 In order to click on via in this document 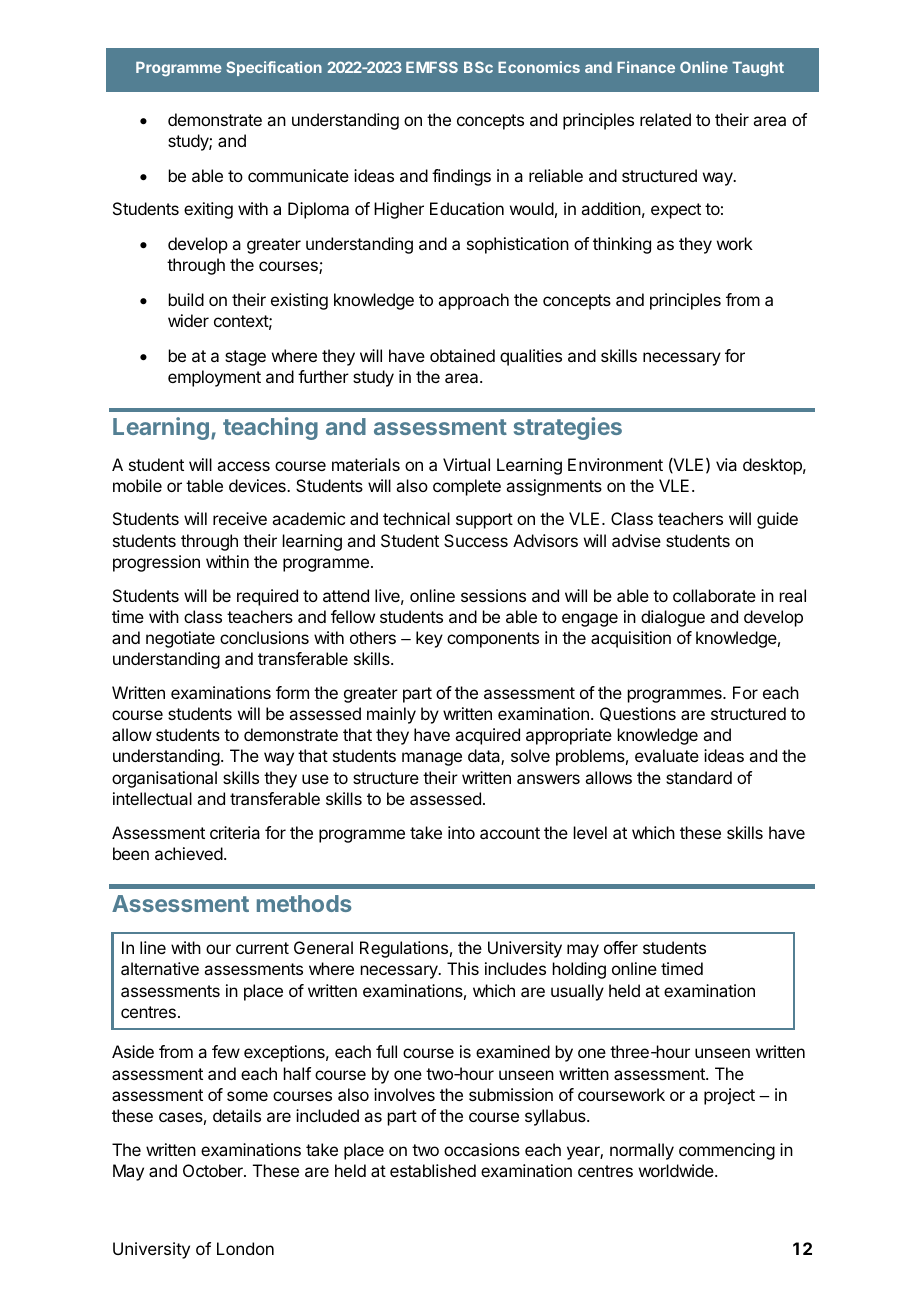, I will do `click(726, 464)`.
